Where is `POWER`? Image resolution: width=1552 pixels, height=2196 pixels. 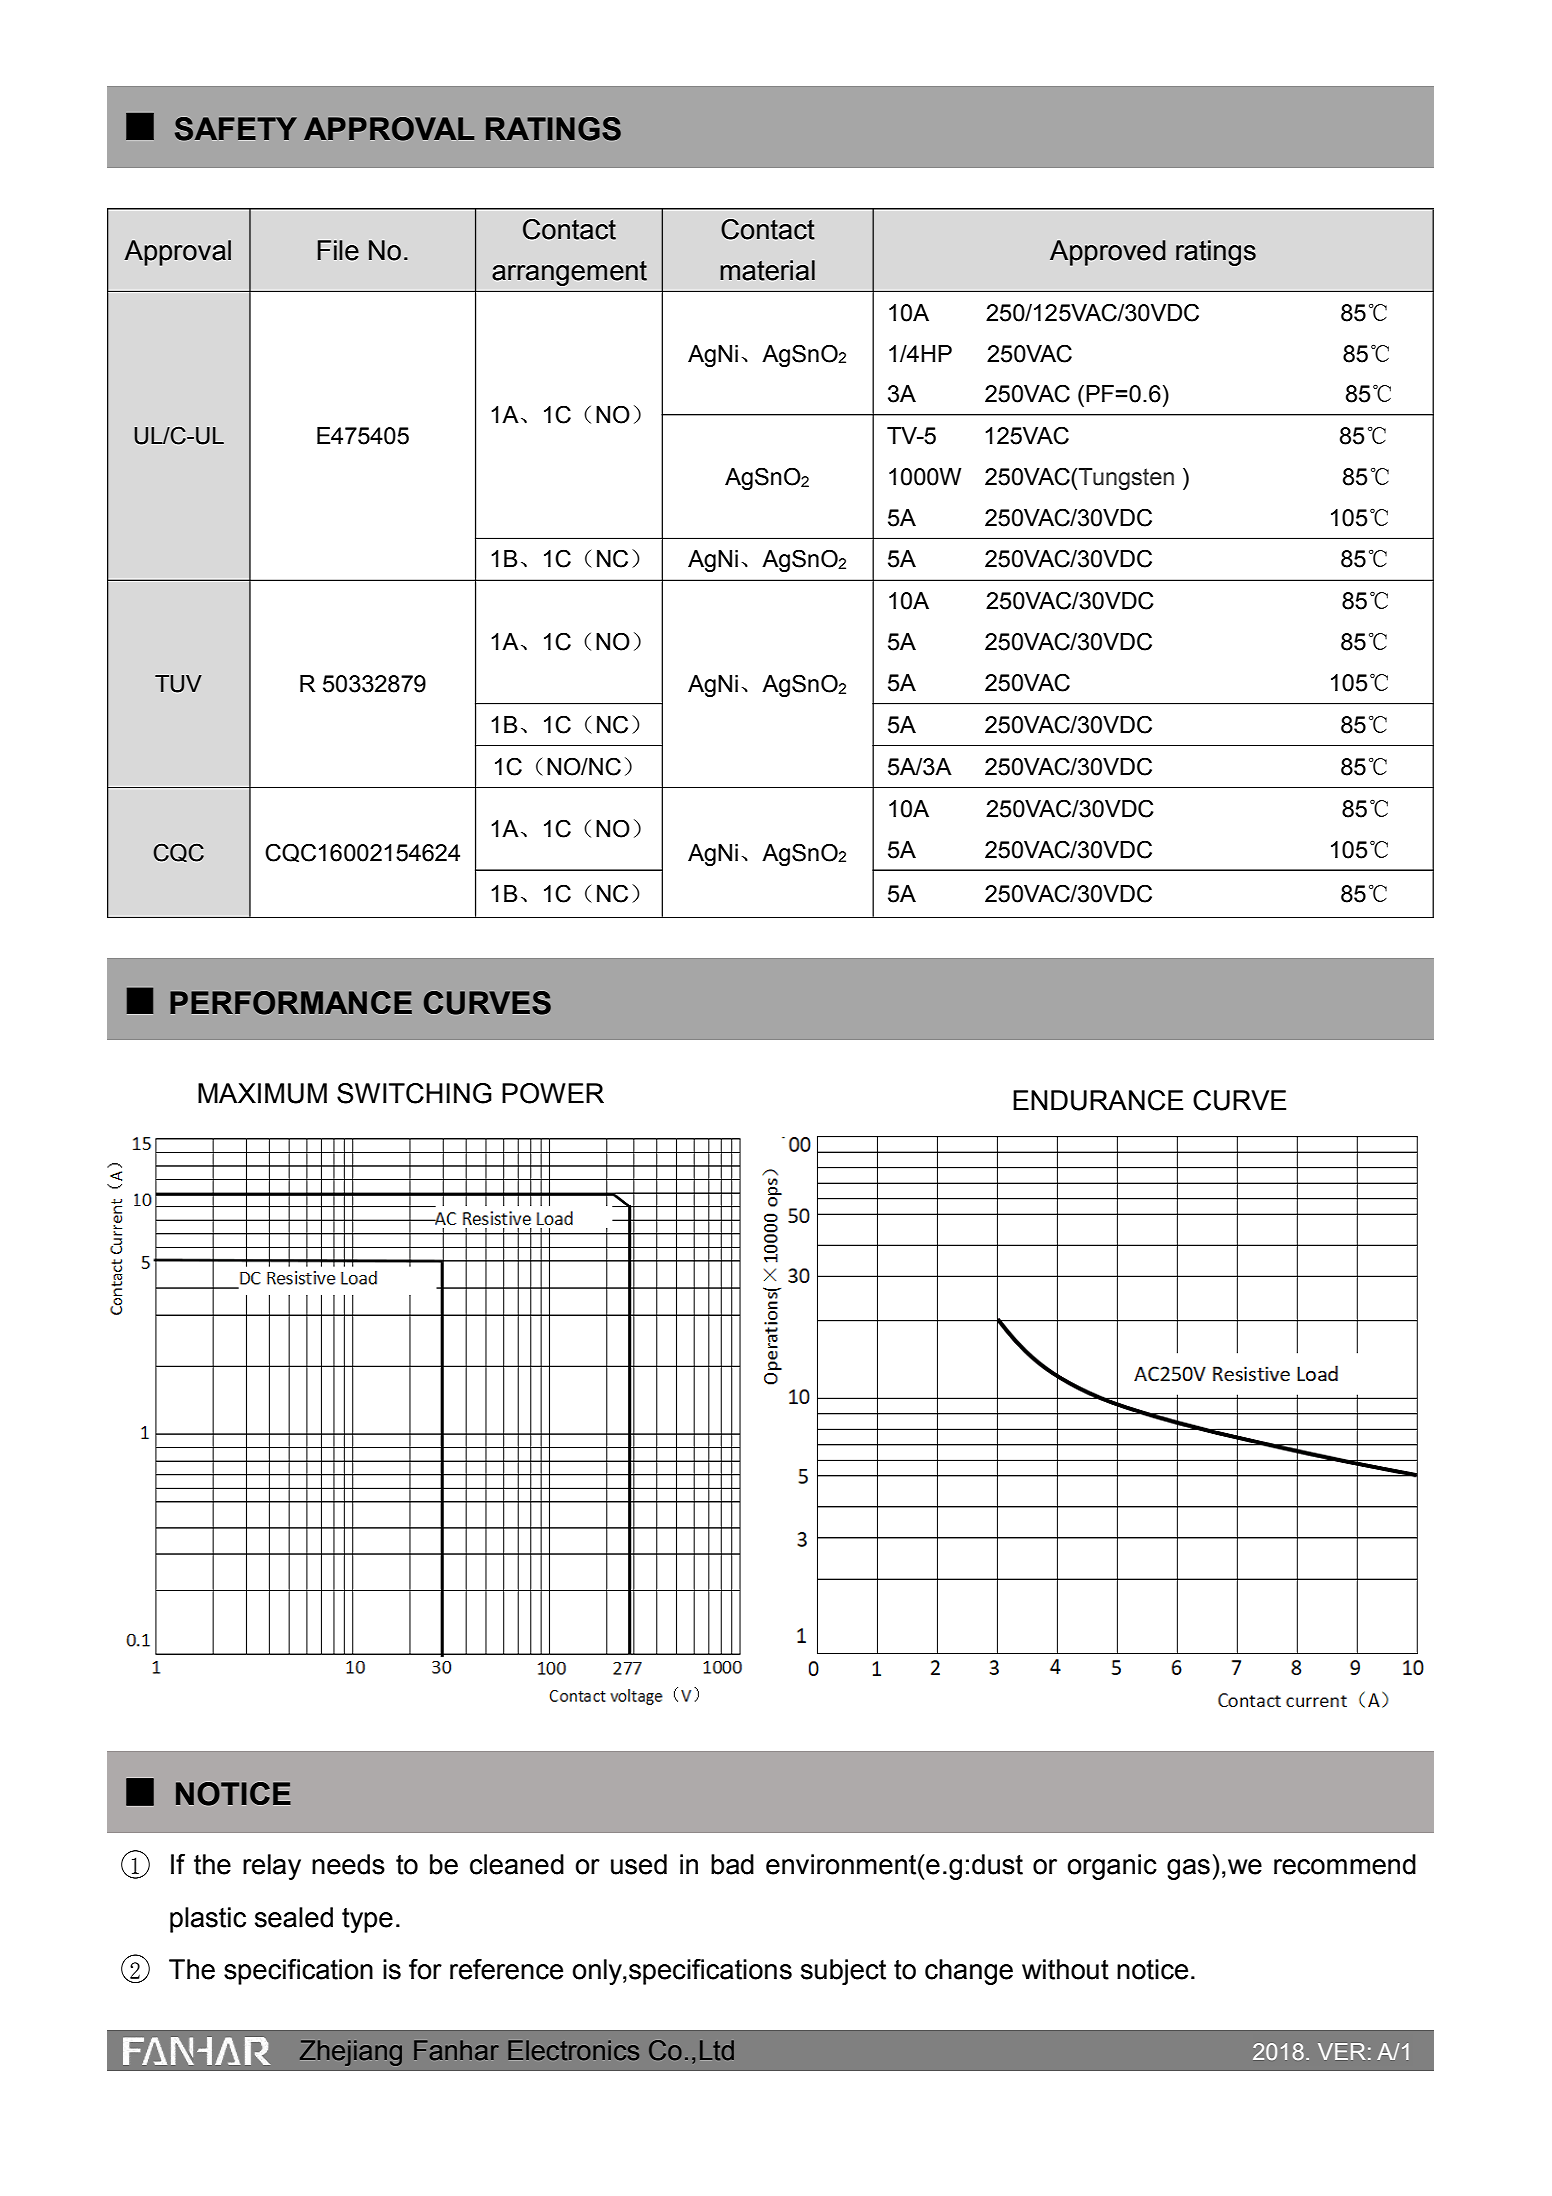
POWER is located at coordinates (553, 1093).
